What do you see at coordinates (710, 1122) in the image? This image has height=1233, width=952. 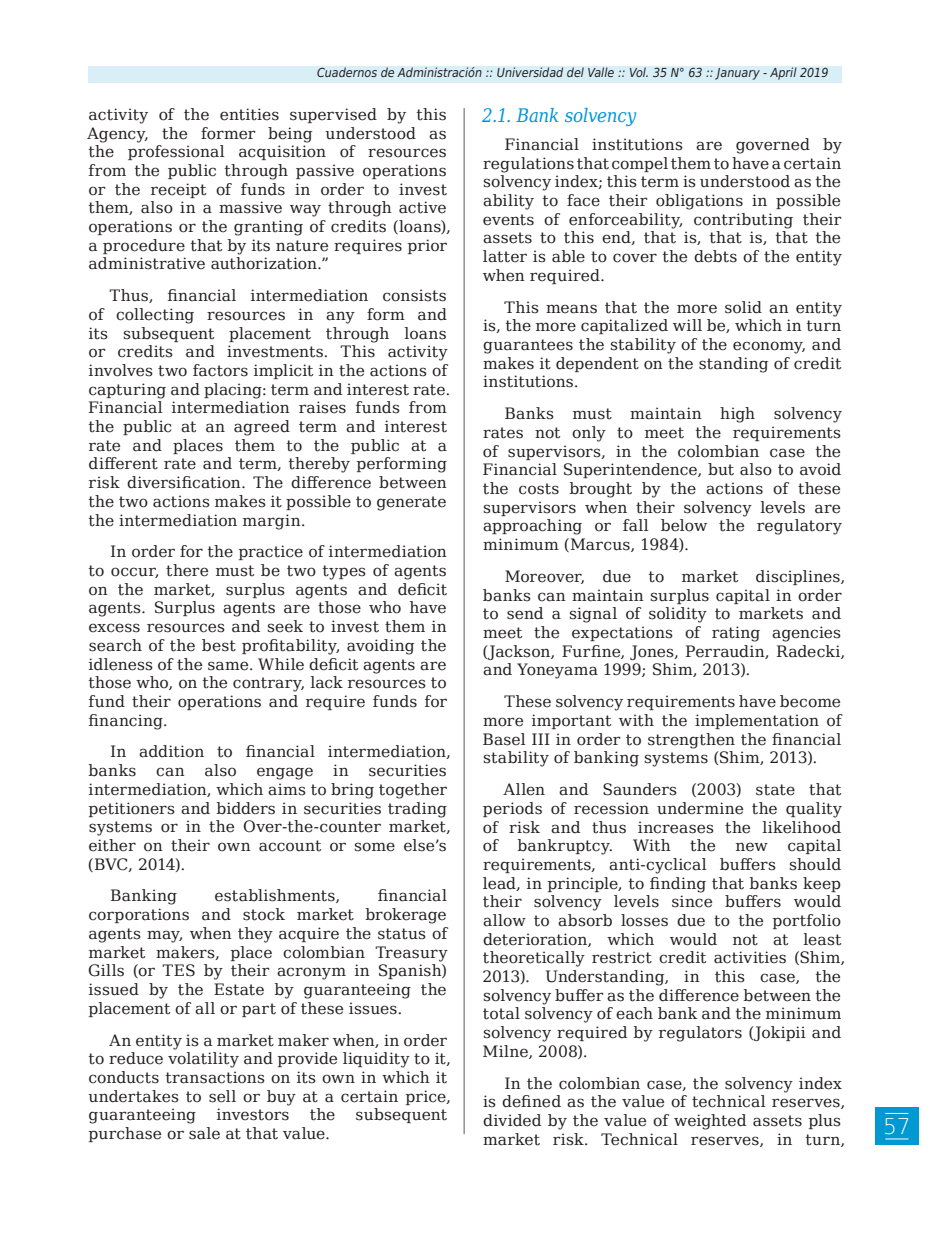 I see `weighted` at bounding box center [710, 1122].
